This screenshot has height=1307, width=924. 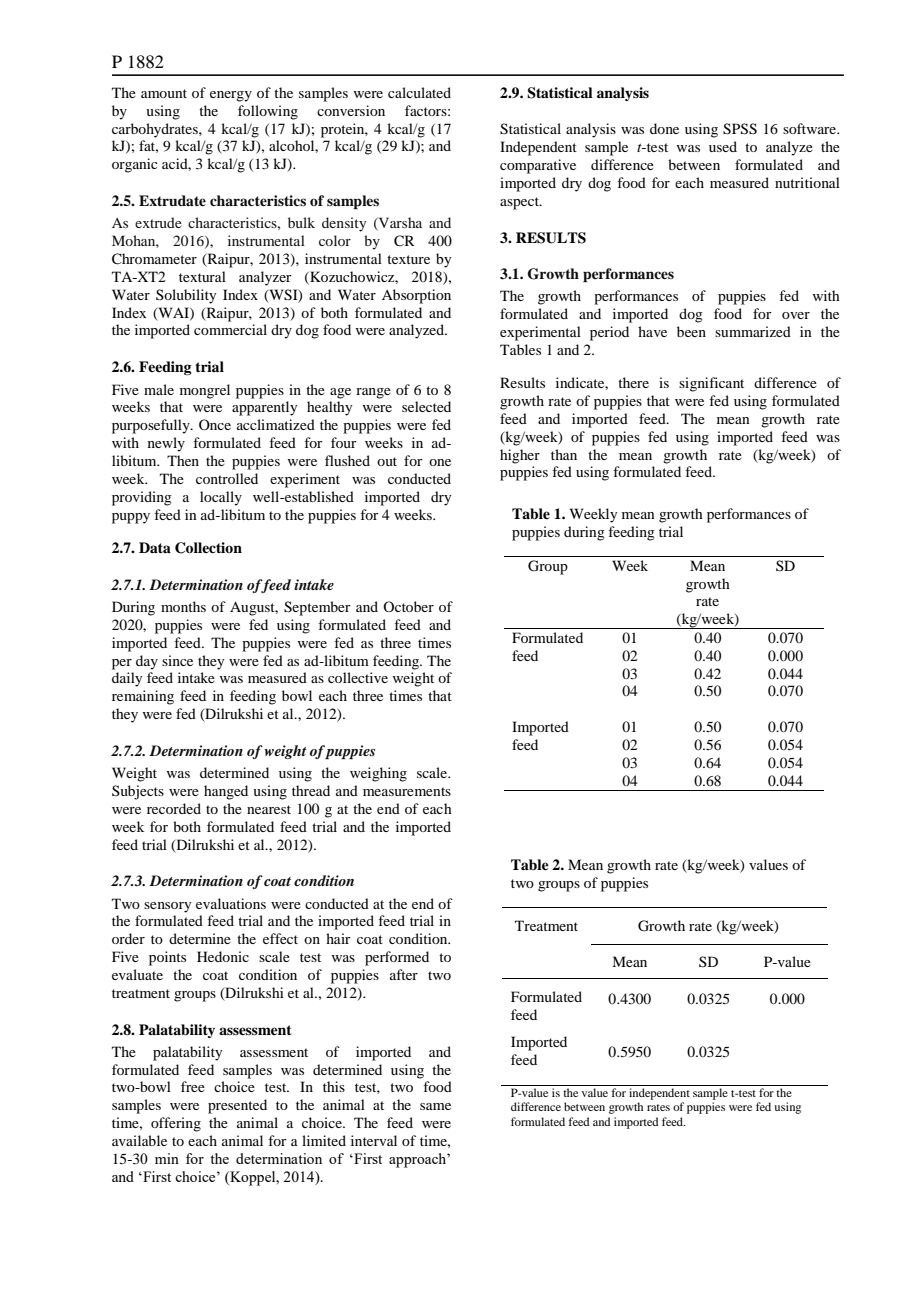 What do you see at coordinates (435, 1106) in the screenshot?
I see `same` at bounding box center [435, 1106].
